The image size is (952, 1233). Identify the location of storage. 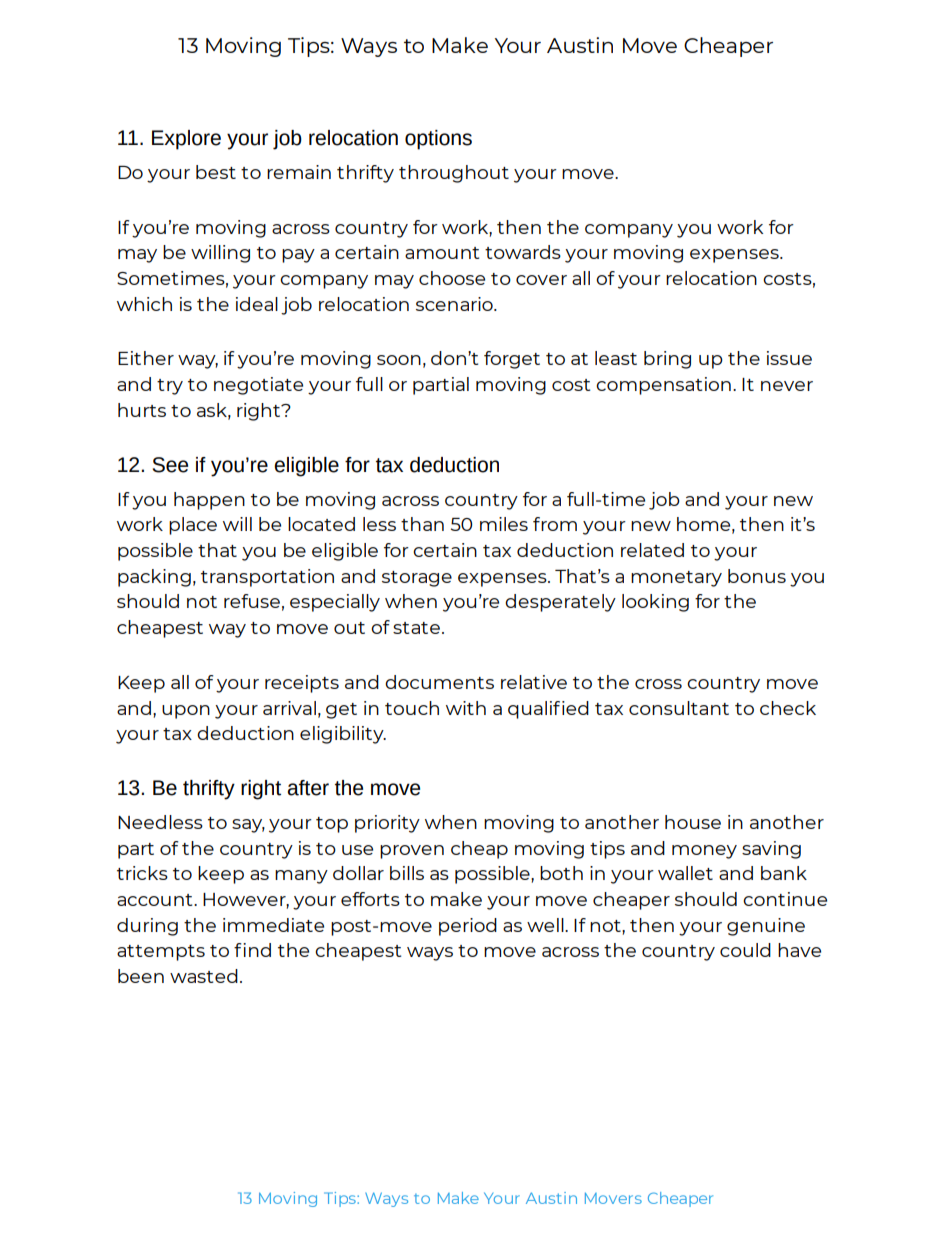
(417, 579).
